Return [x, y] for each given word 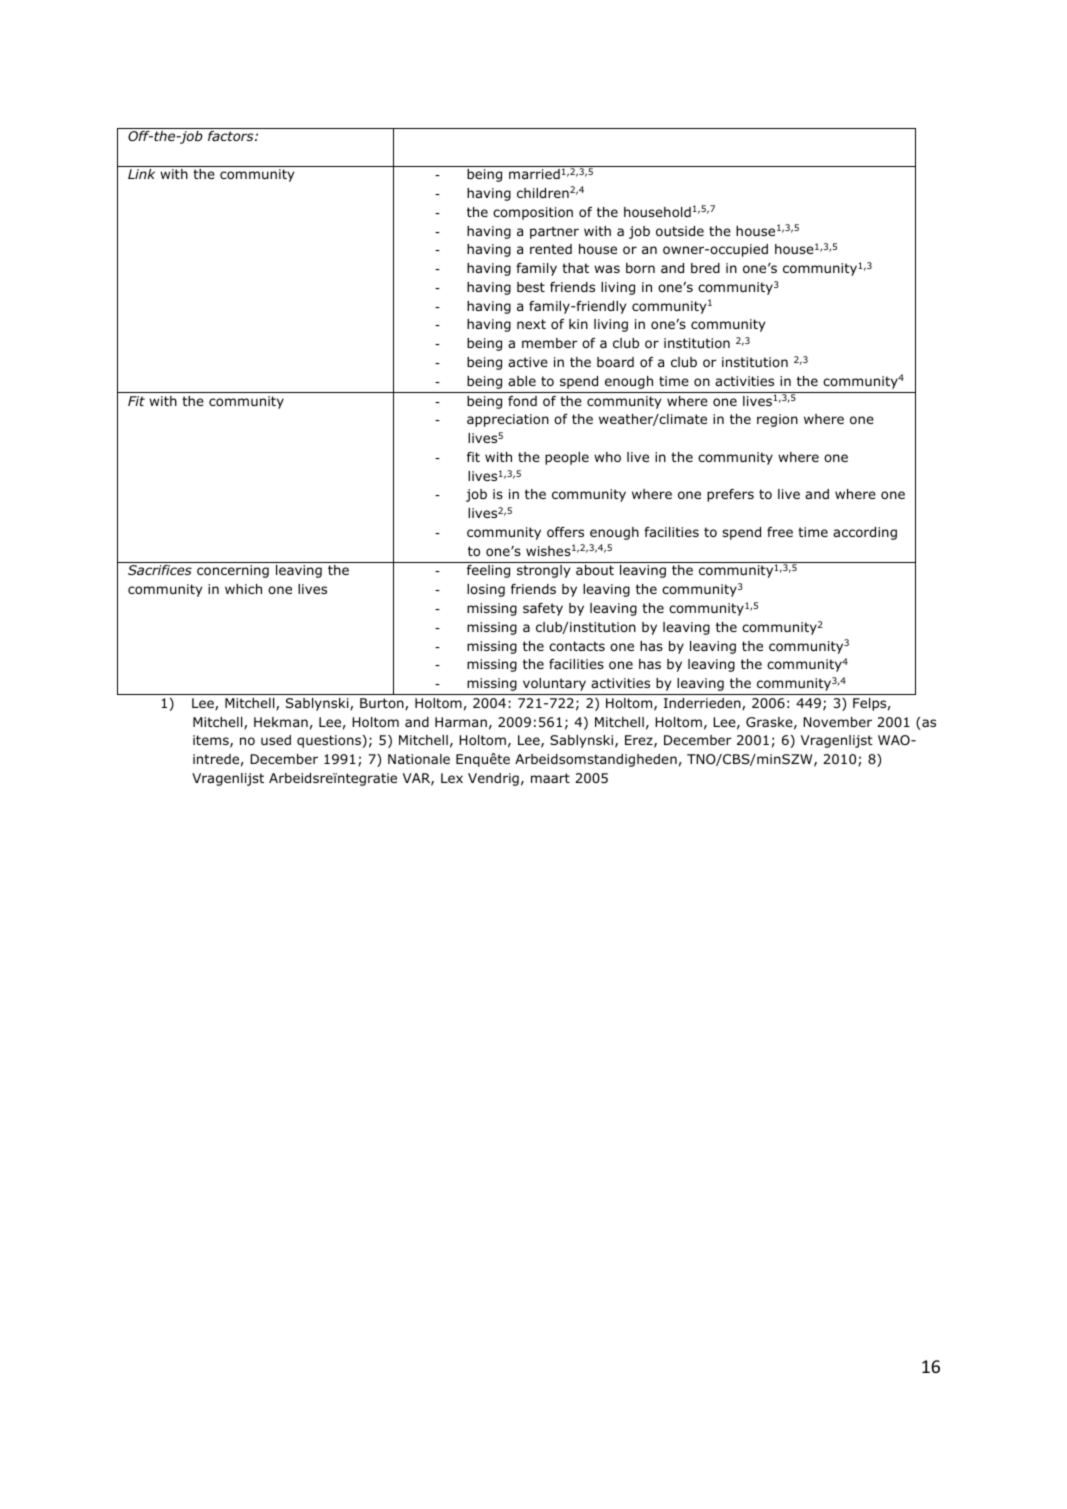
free [780, 532]
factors [232, 136]
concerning [233, 571]
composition [533, 213]
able [522, 381]
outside [680, 231]
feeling [488, 571]
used [276, 740]
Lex [452, 778]
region [777, 420]
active [528, 362]
